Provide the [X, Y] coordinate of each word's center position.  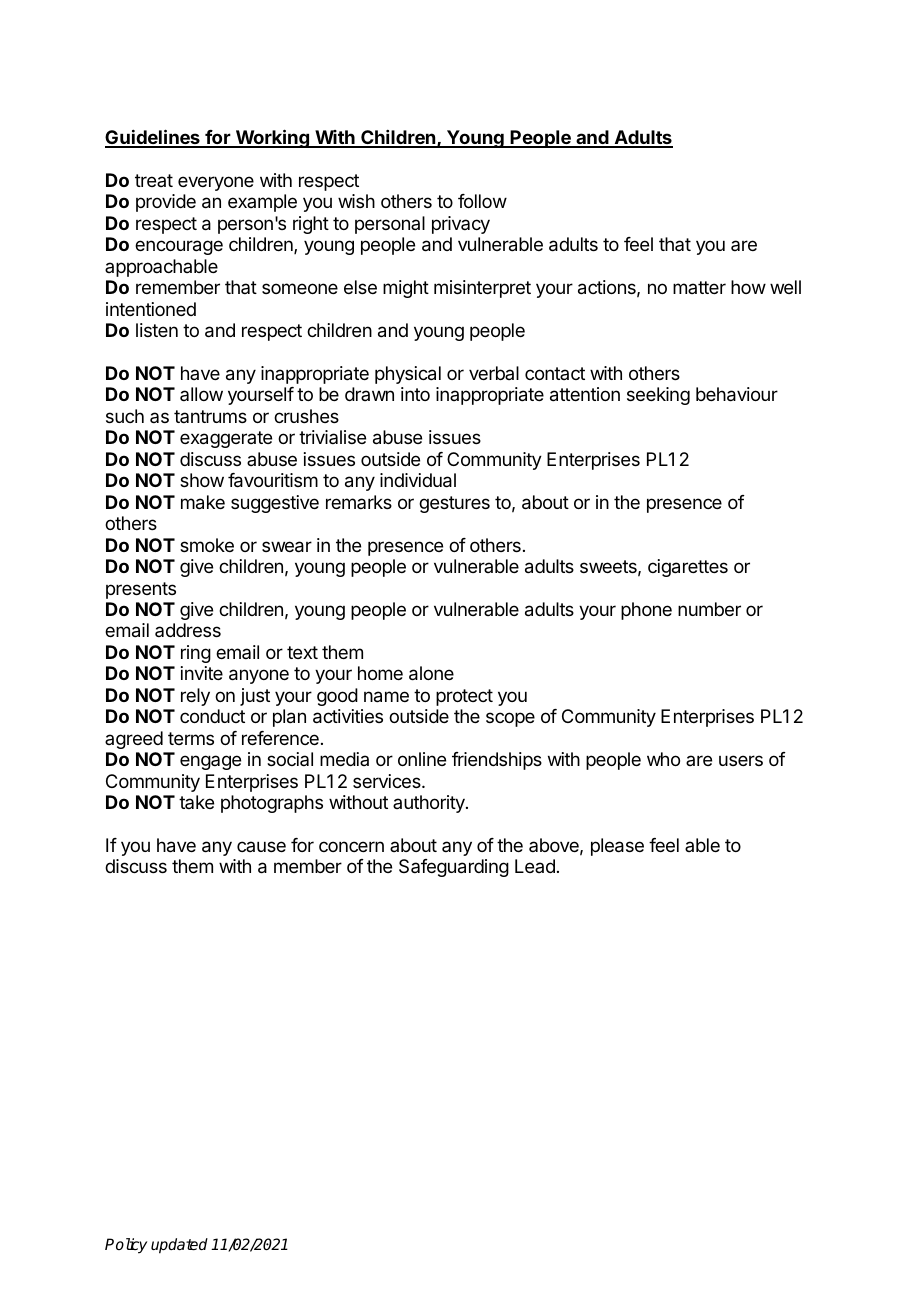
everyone [216, 183]
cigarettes [688, 568]
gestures [454, 504]
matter [699, 287]
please [617, 847]
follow [482, 201]
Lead [535, 866]
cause [261, 846]
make [203, 502]
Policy [126, 1246]
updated [179, 1246]
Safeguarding [454, 868]
